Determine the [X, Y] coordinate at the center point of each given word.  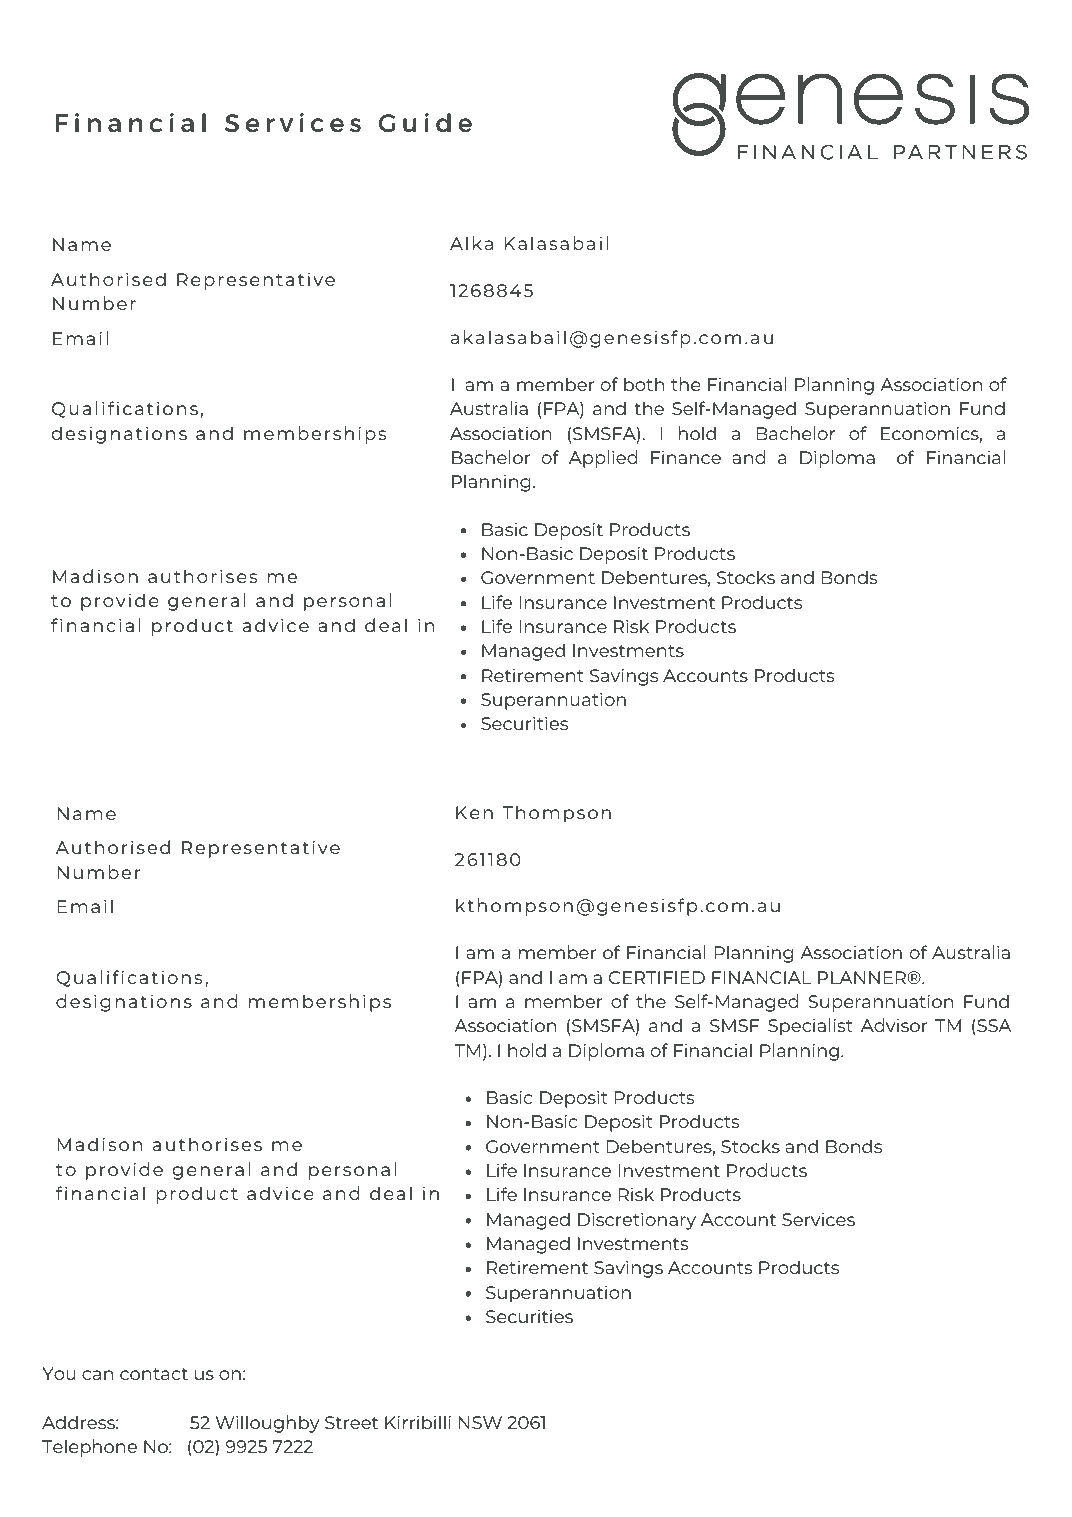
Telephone [89, 1448]
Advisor [894, 1025]
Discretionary [637, 1221]
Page [1006, 1482]
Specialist [810, 1027]
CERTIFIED [657, 977]
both [644, 384]
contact [154, 1374]
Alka [471, 243]
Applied [603, 459]
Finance [686, 457]
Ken [474, 812]
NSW [480, 1422]
